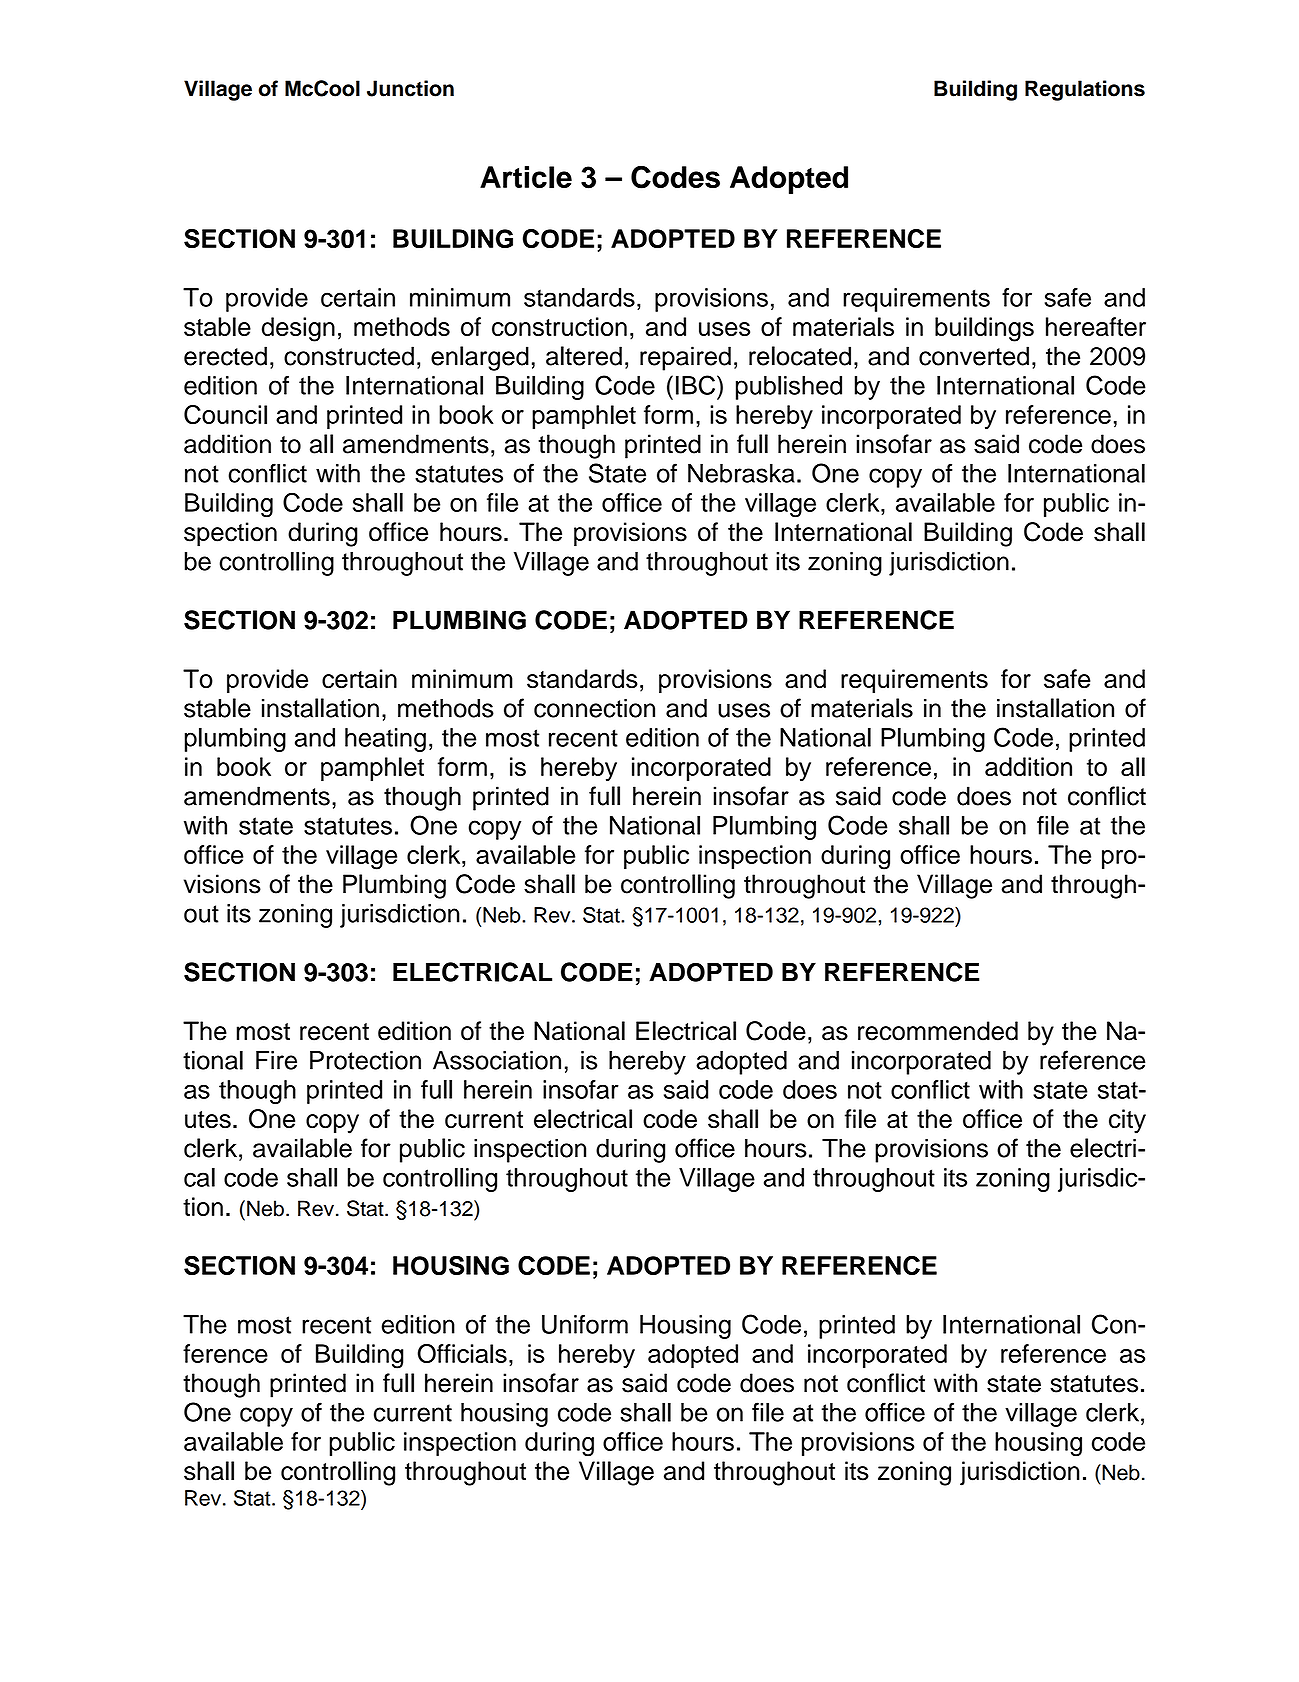  What do you see at coordinates (1096, 326) in the screenshot?
I see `hereafter` at bounding box center [1096, 326].
